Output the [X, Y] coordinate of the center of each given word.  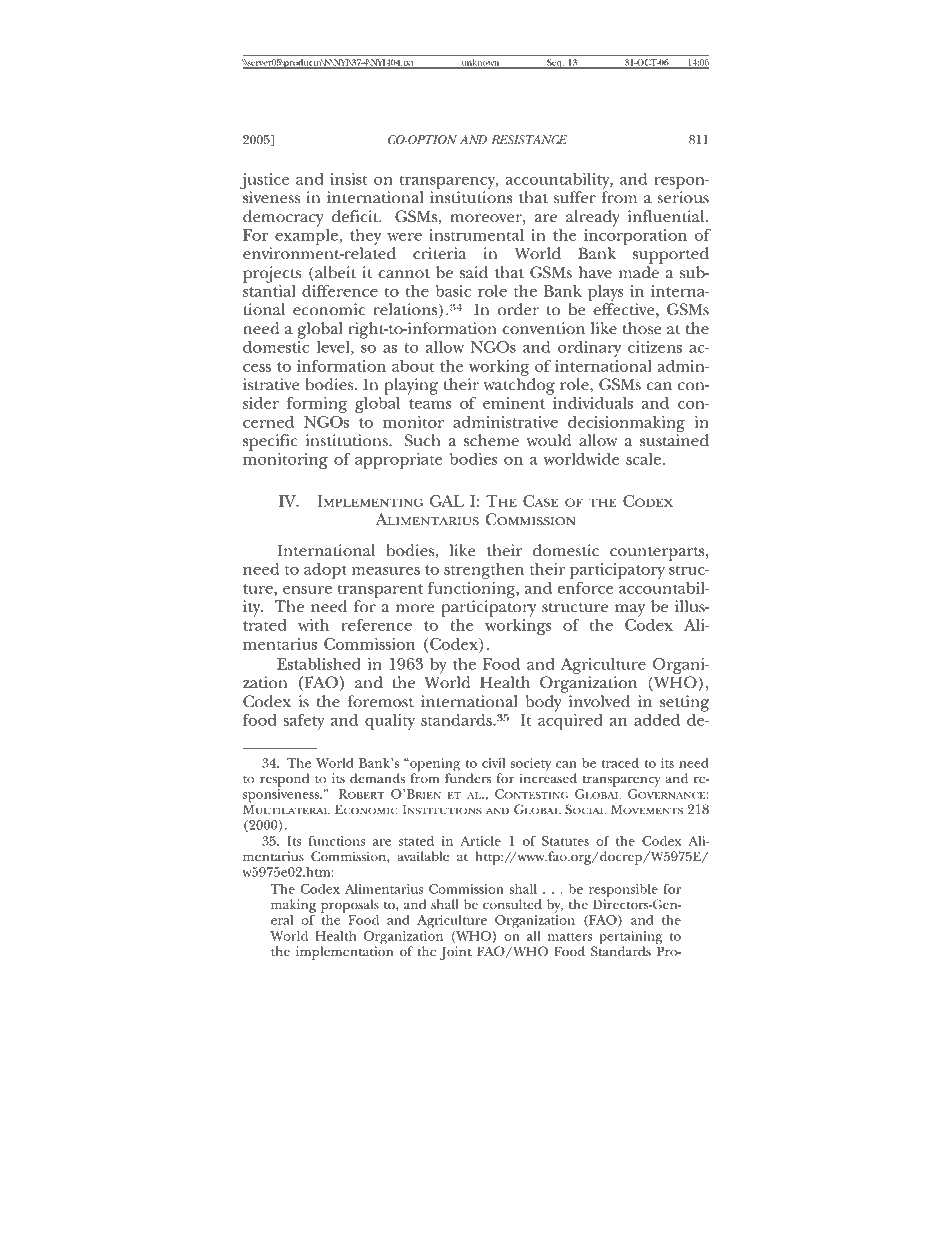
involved [599, 701]
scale [643, 459]
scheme [491, 440]
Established [319, 664]
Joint [456, 953]
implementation [344, 952]
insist [349, 179]
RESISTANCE [529, 139]
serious [683, 197]
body [544, 703]
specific [270, 442]
